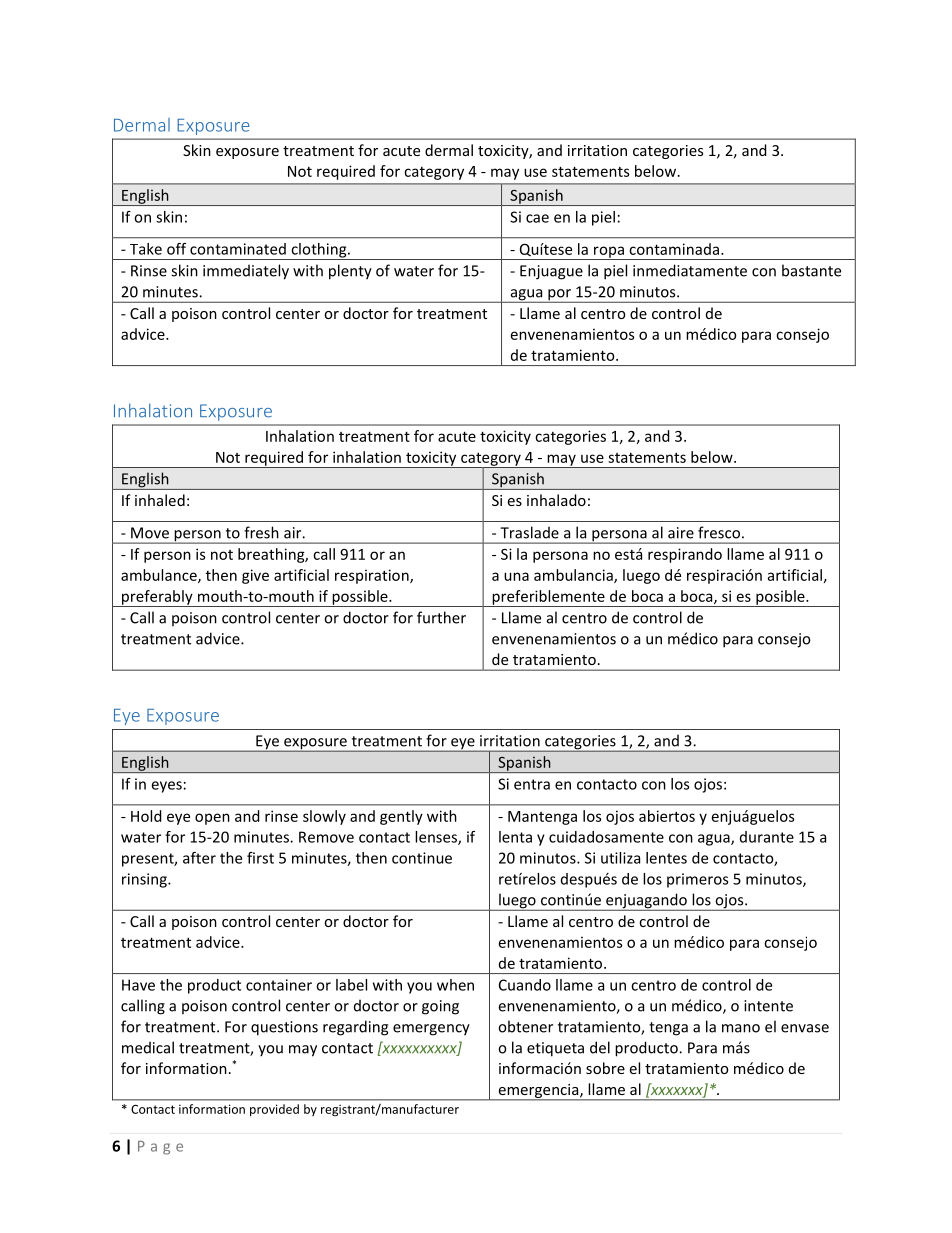 This image has height=1233, width=952. Describe the element at coordinates (431, 1030) in the image. I see `emergency` at that location.
